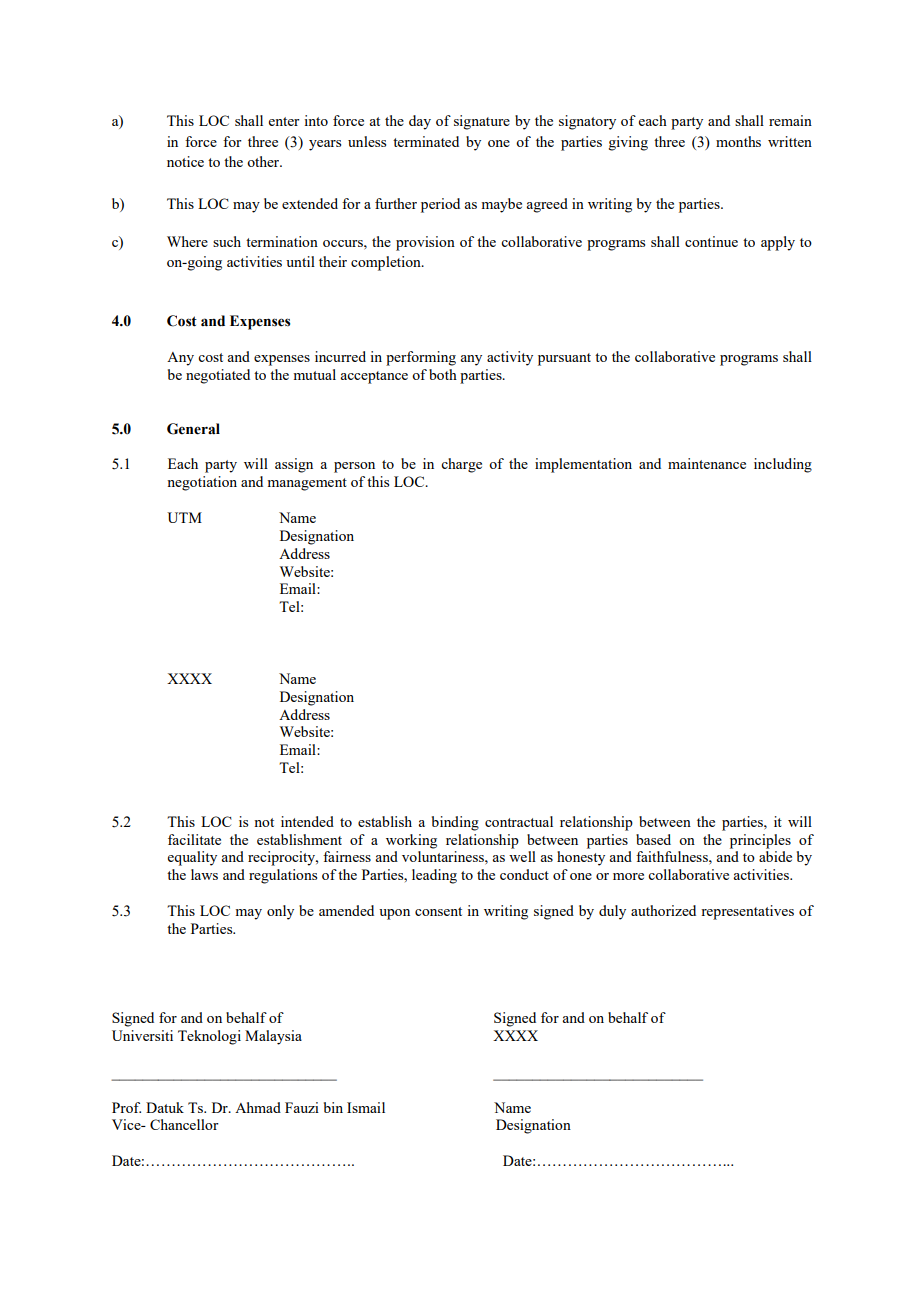 The height and width of the screenshot is (1308, 924). I want to click on Teknologi, so click(209, 1037).
